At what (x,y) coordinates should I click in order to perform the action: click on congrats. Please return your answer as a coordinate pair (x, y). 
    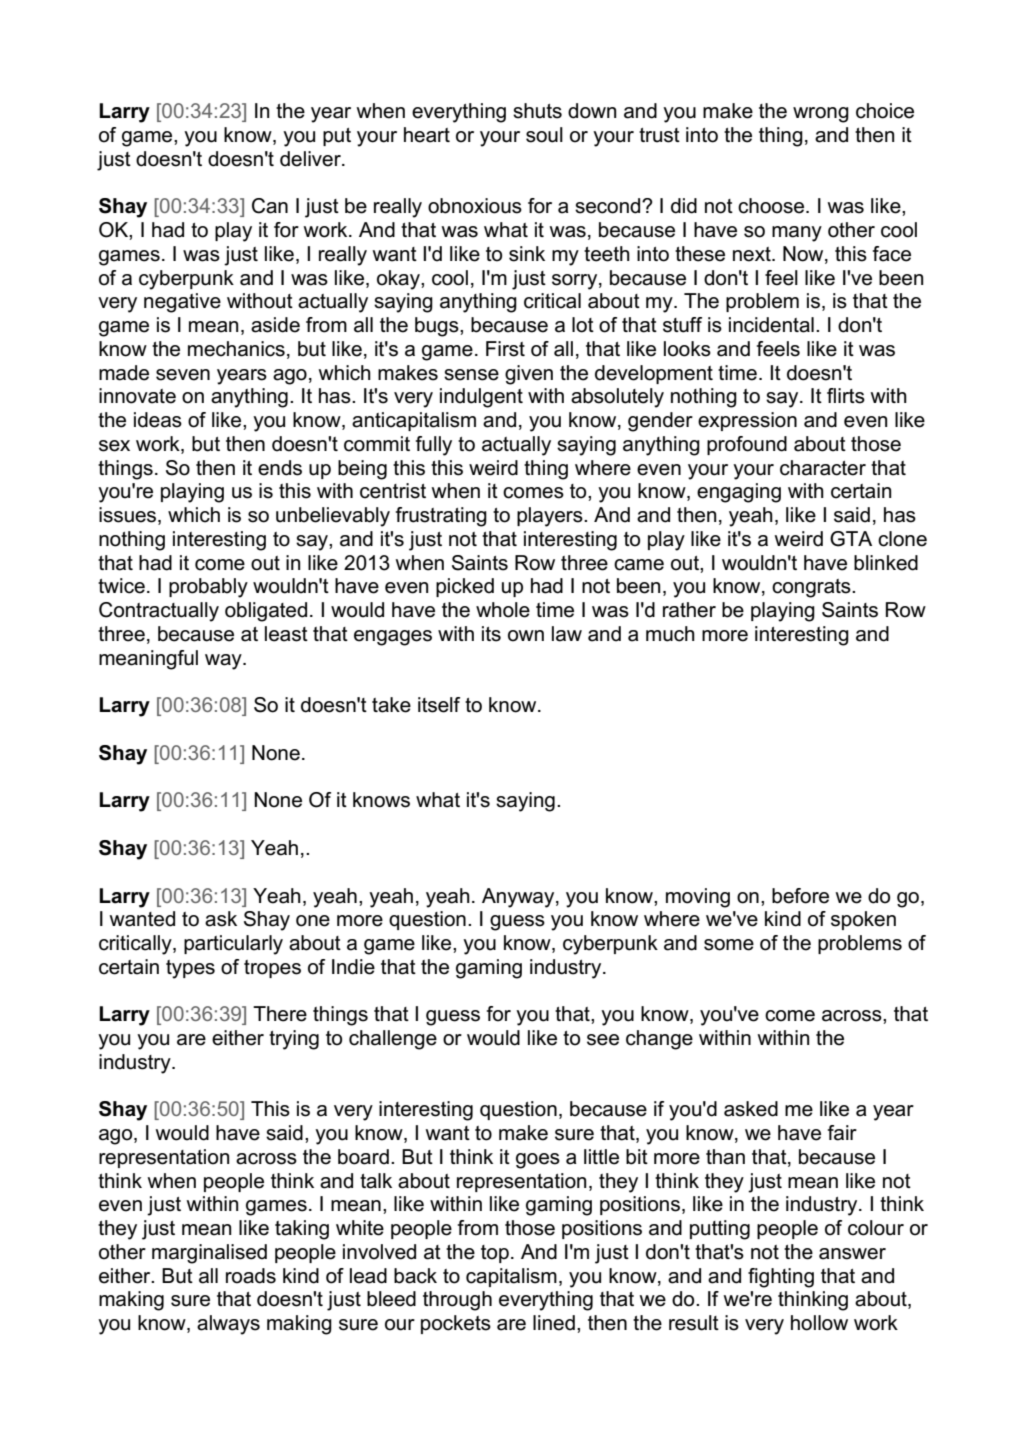
    Looking at the image, I should click on (812, 588).
